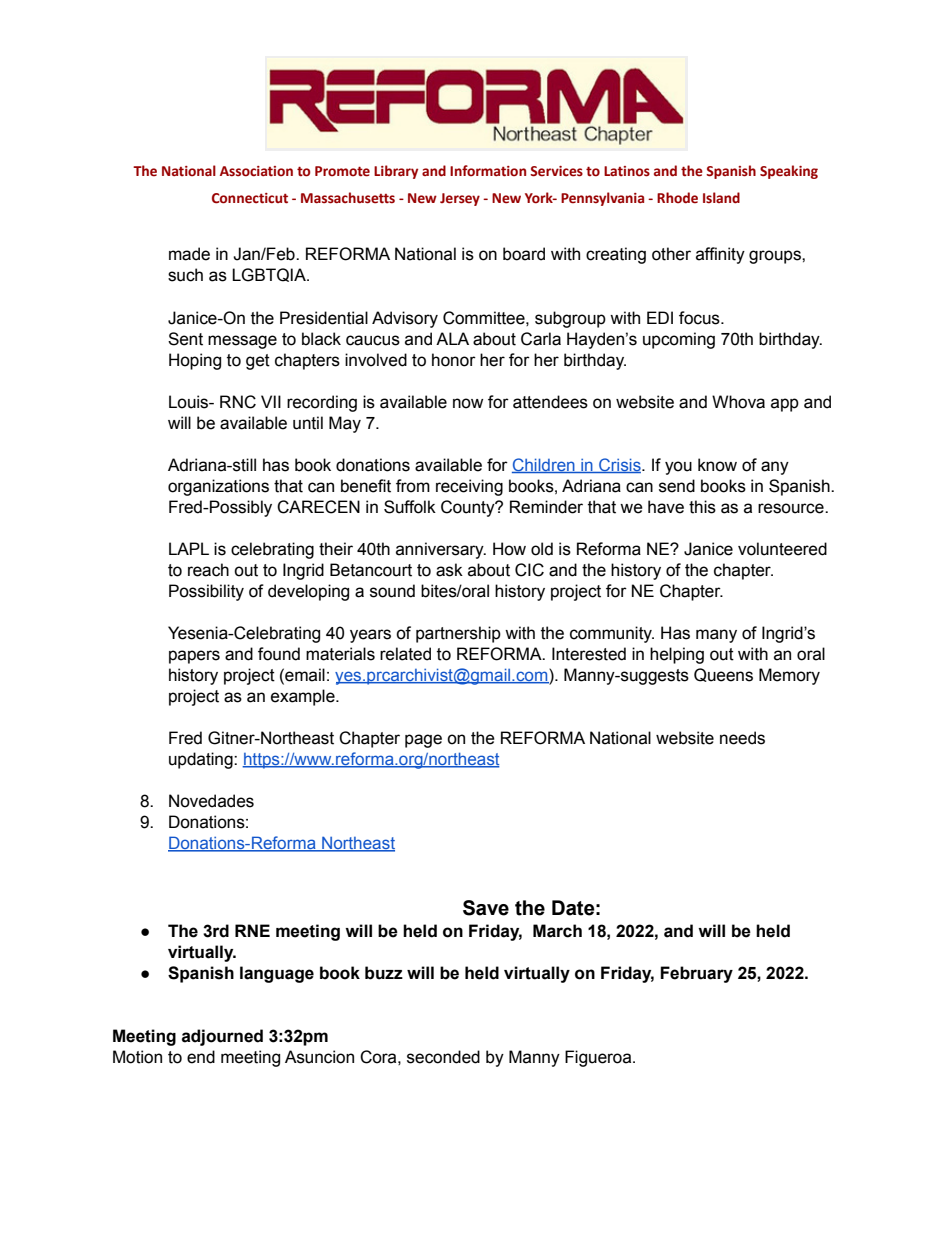 The image size is (952, 1233). Describe the element at coordinates (250, 198) in the screenshot. I see `Connecticut` at that location.
